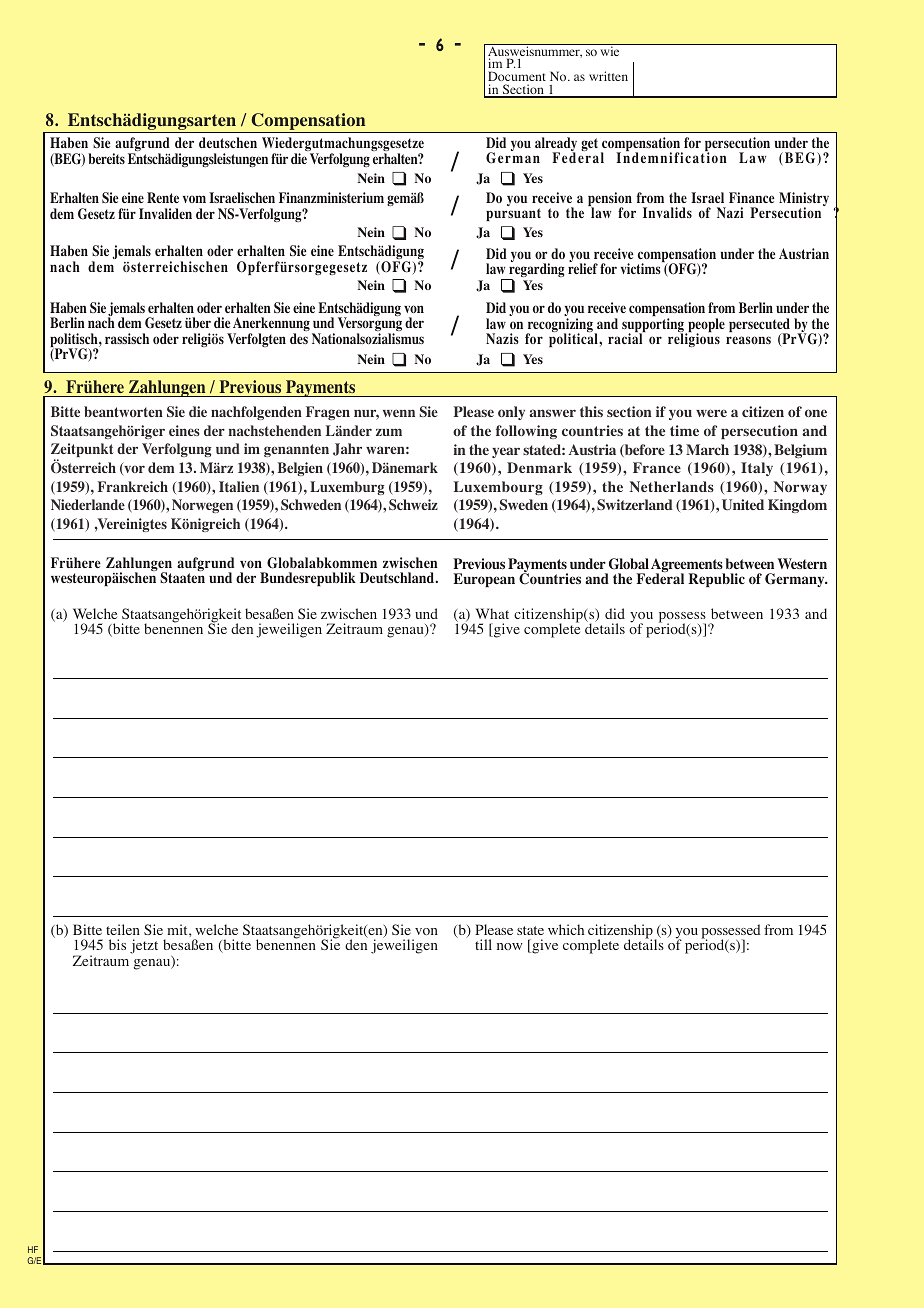  Describe the element at coordinates (498, 488) in the page. I see `Luxembourg` at that location.
